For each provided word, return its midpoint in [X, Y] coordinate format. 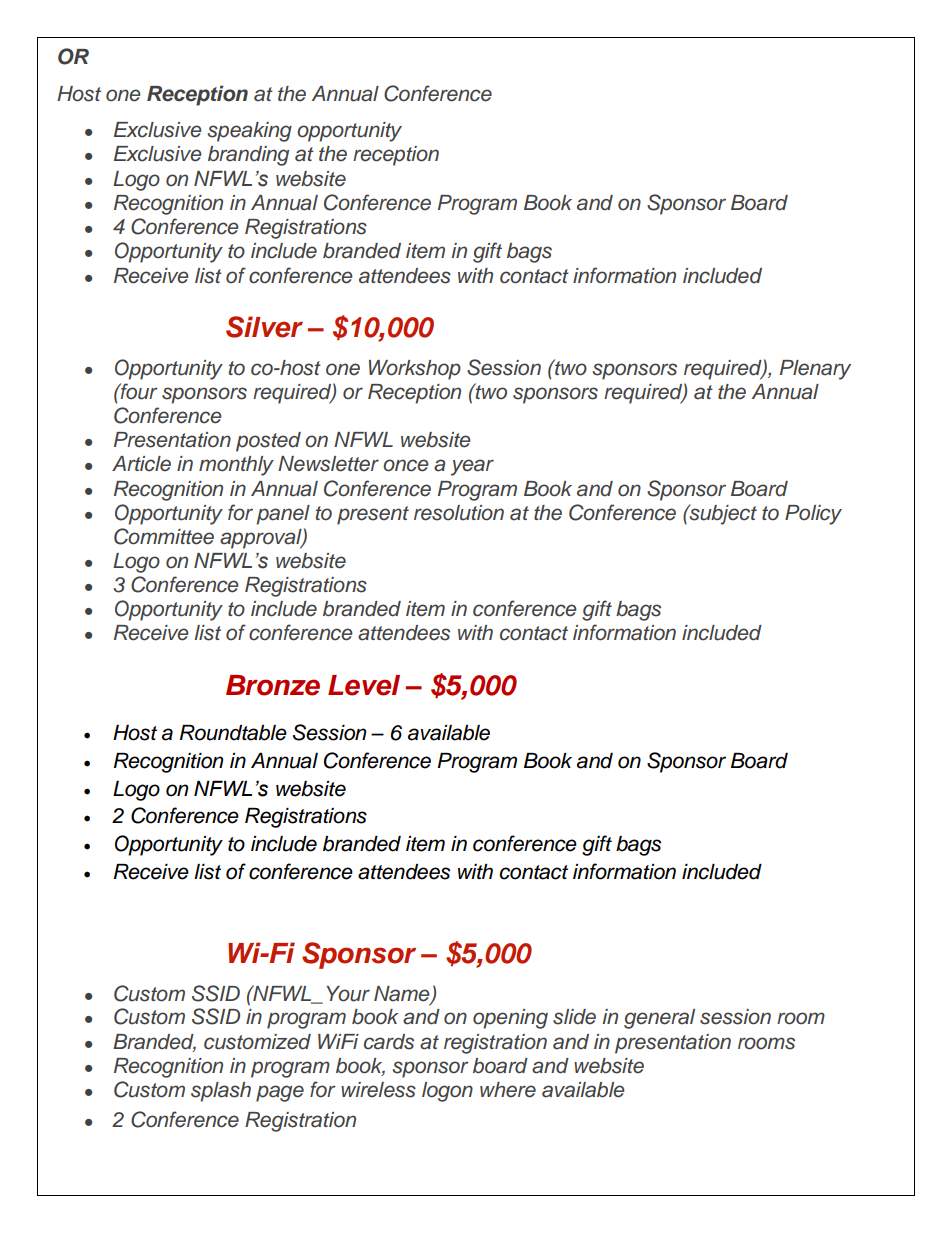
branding [248, 156]
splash [221, 1092]
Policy [813, 515]
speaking [249, 132]
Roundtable [233, 733]
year [472, 467]
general [659, 1019]
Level [364, 685]
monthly [236, 466]
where [508, 1090]
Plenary [815, 370]
